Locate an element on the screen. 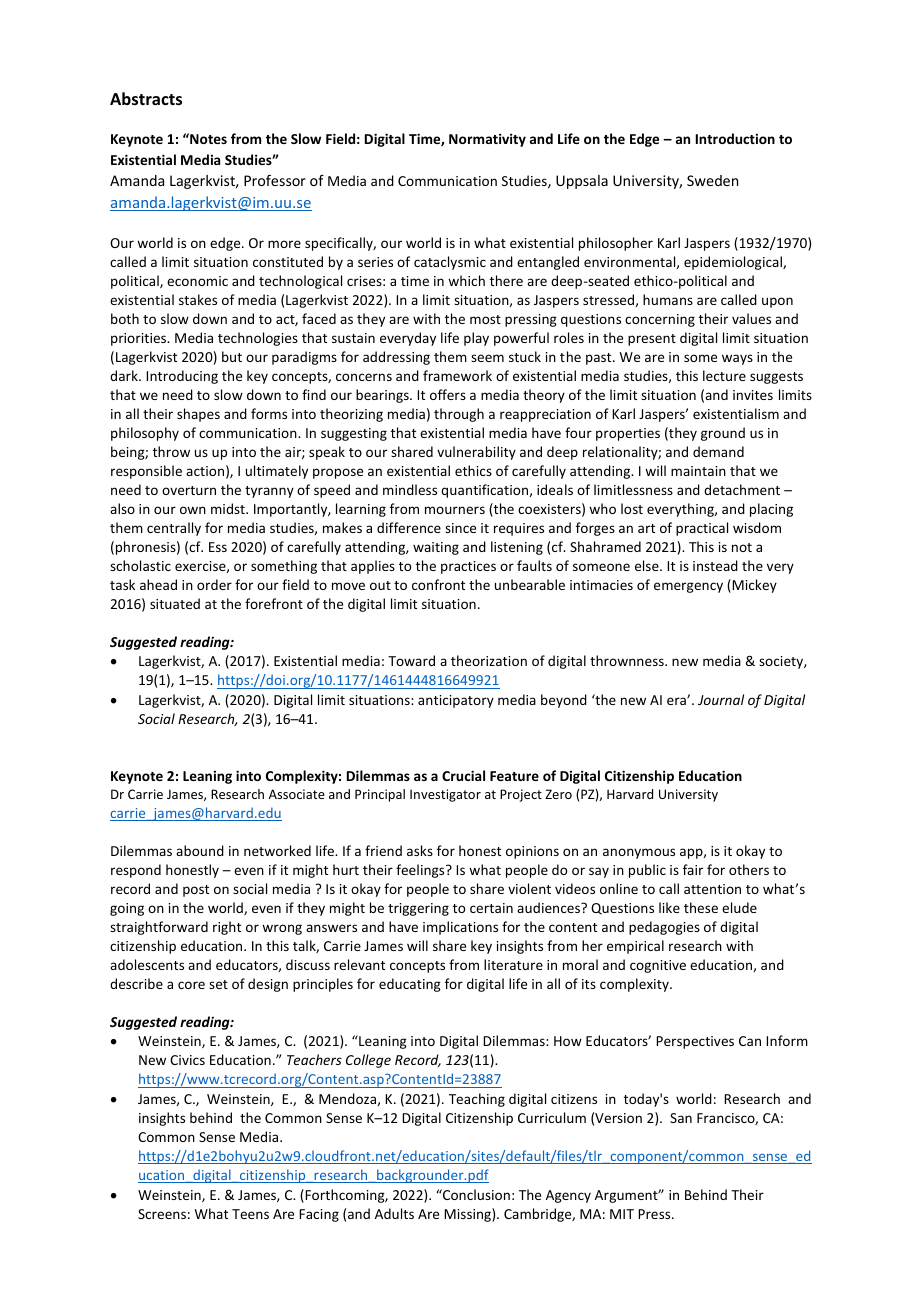 The height and width of the screenshot is (1308, 924). Uppsala is located at coordinates (582, 182).
